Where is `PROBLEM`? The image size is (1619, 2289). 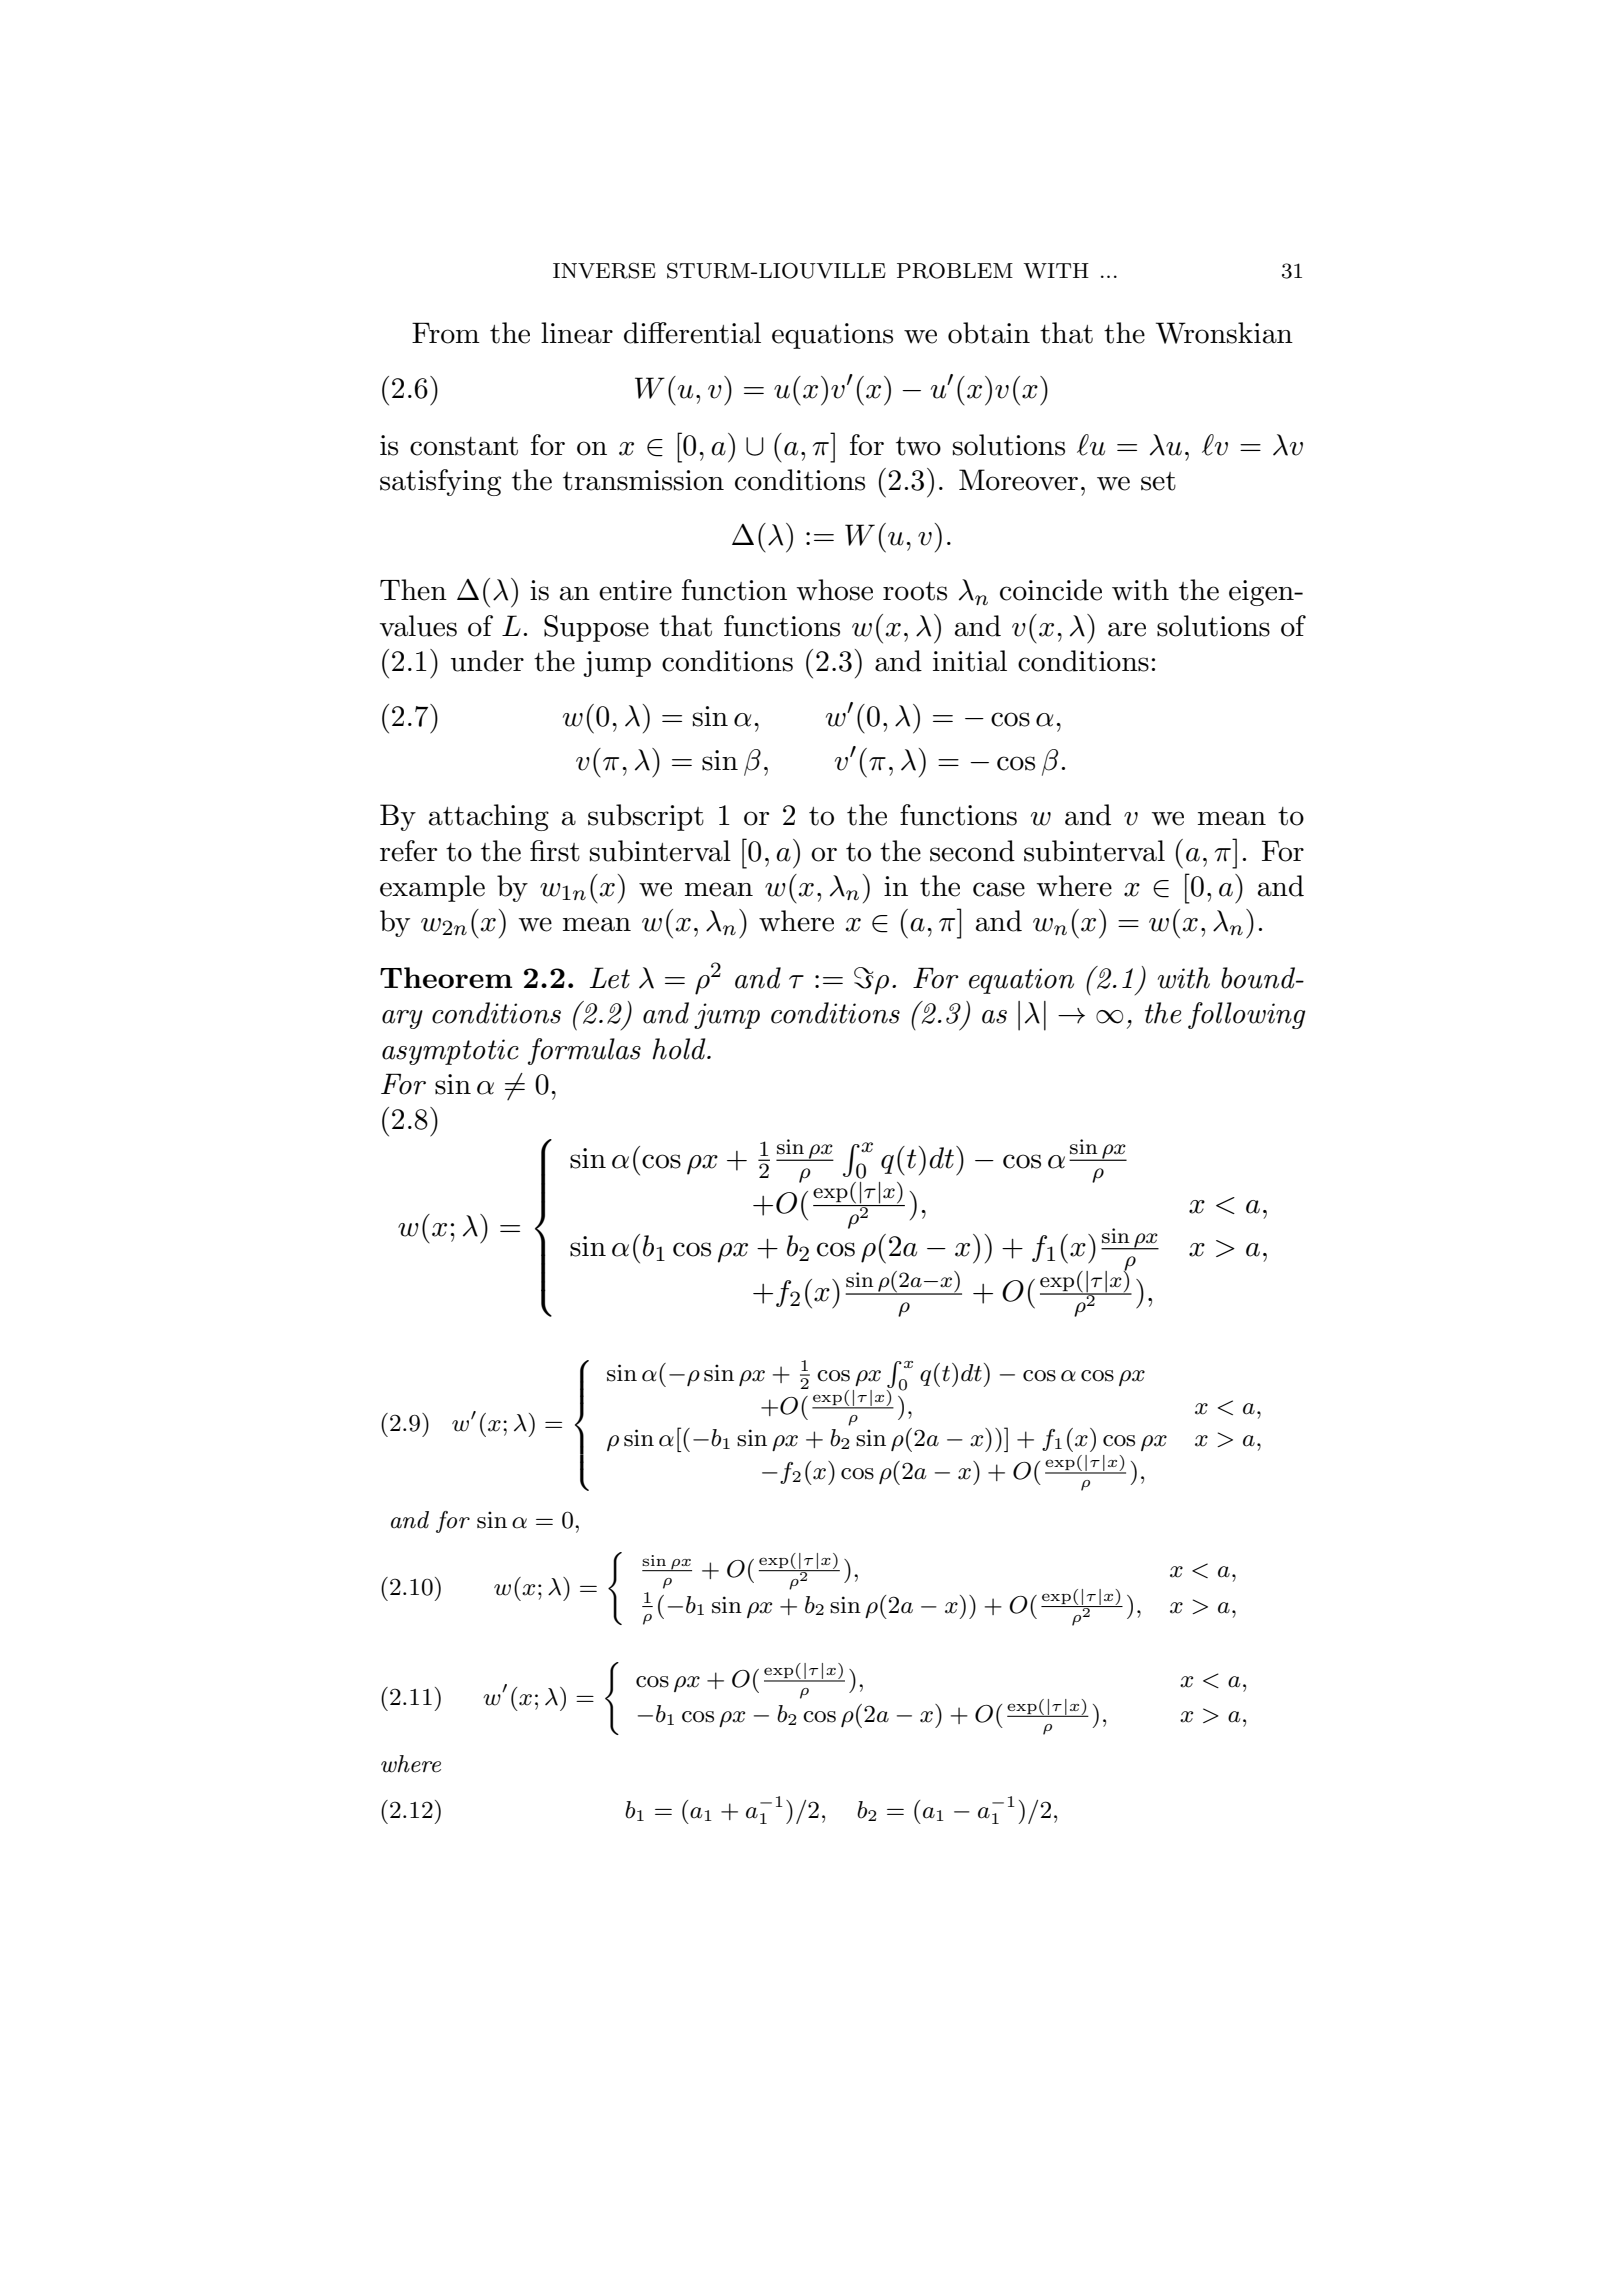 PROBLEM is located at coordinates (955, 270).
